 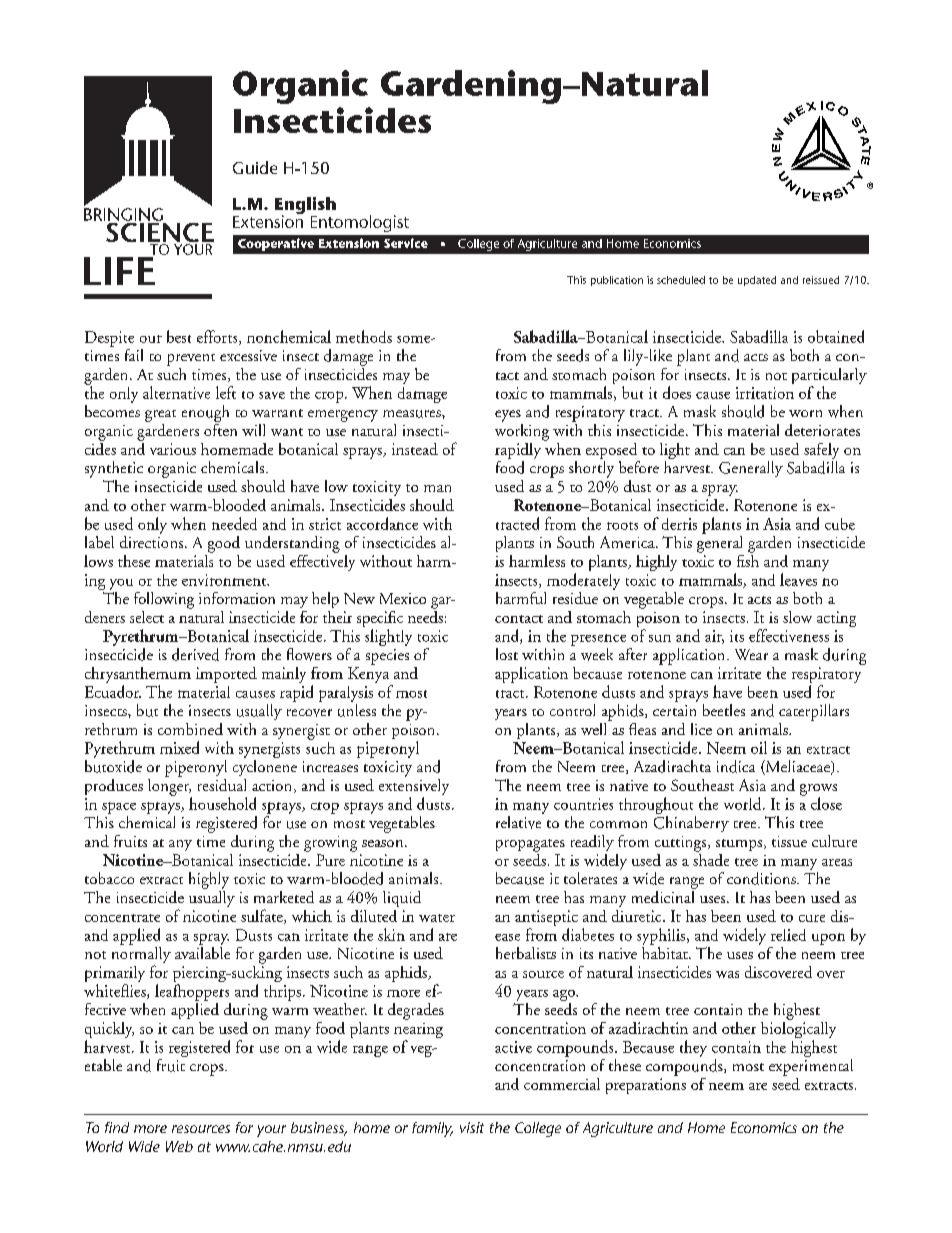 What do you see at coordinates (751, 654) in the screenshot?
I see `Wear` at bounding box center [751, 654].
